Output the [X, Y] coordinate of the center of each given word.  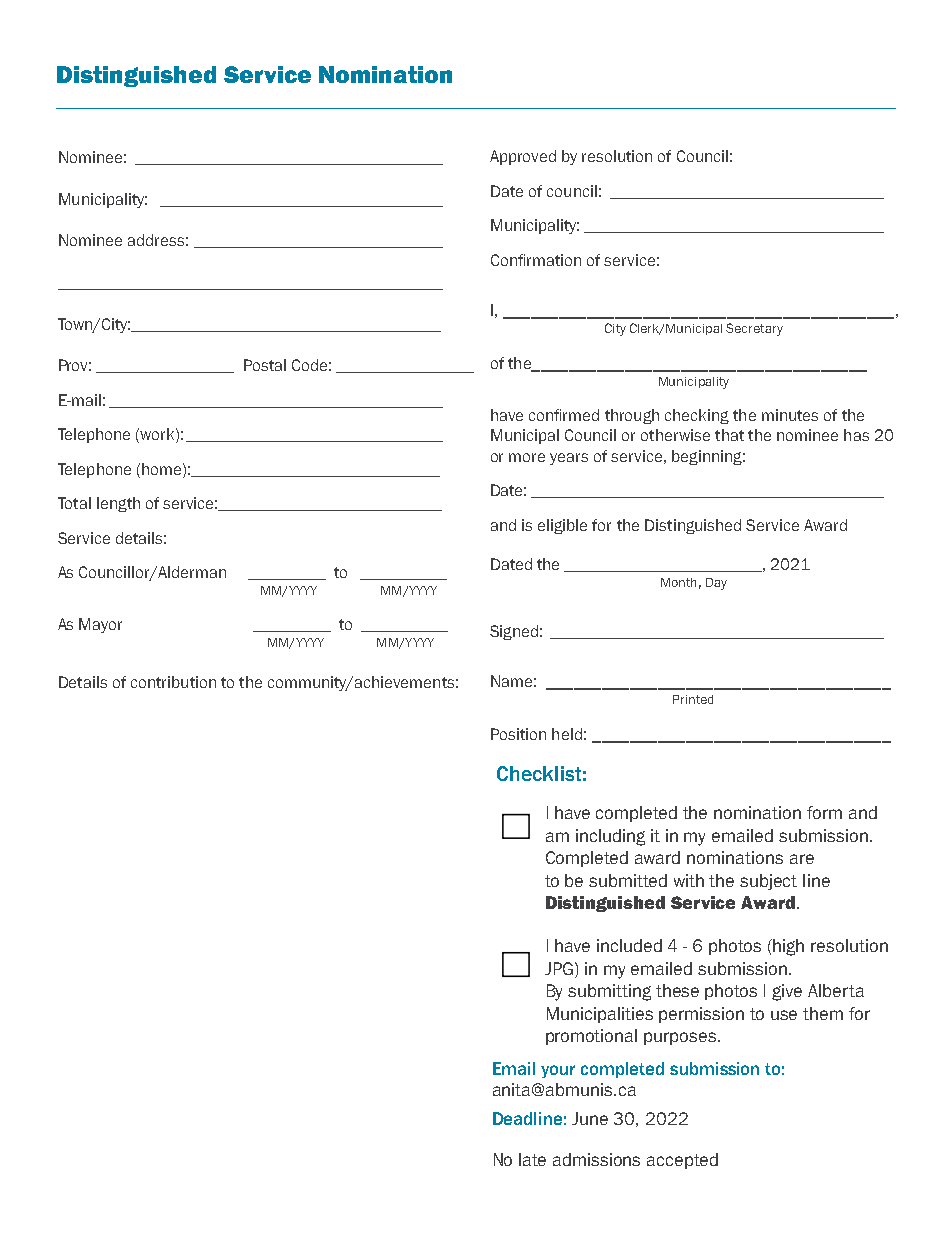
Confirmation [536, 260]
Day [716, 584]
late [532, 1159]
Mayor [100, 625]
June [590, 1118]
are [802, 859]
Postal [265, 365]
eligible [562, 526]
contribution [173, 682]
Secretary [754, 329]
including [610, 837]
